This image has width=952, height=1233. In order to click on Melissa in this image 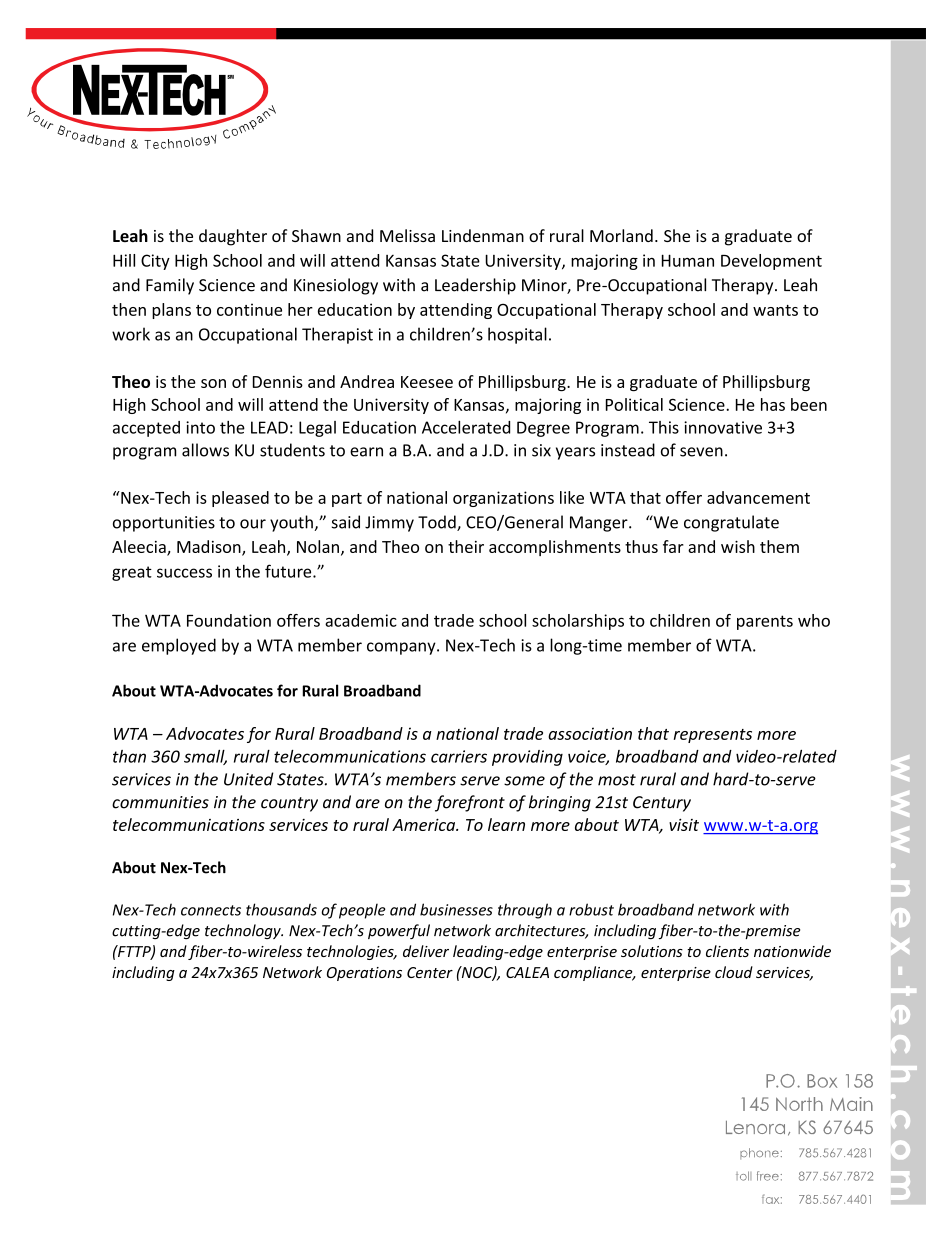, I will do `click(407, 235)`.
